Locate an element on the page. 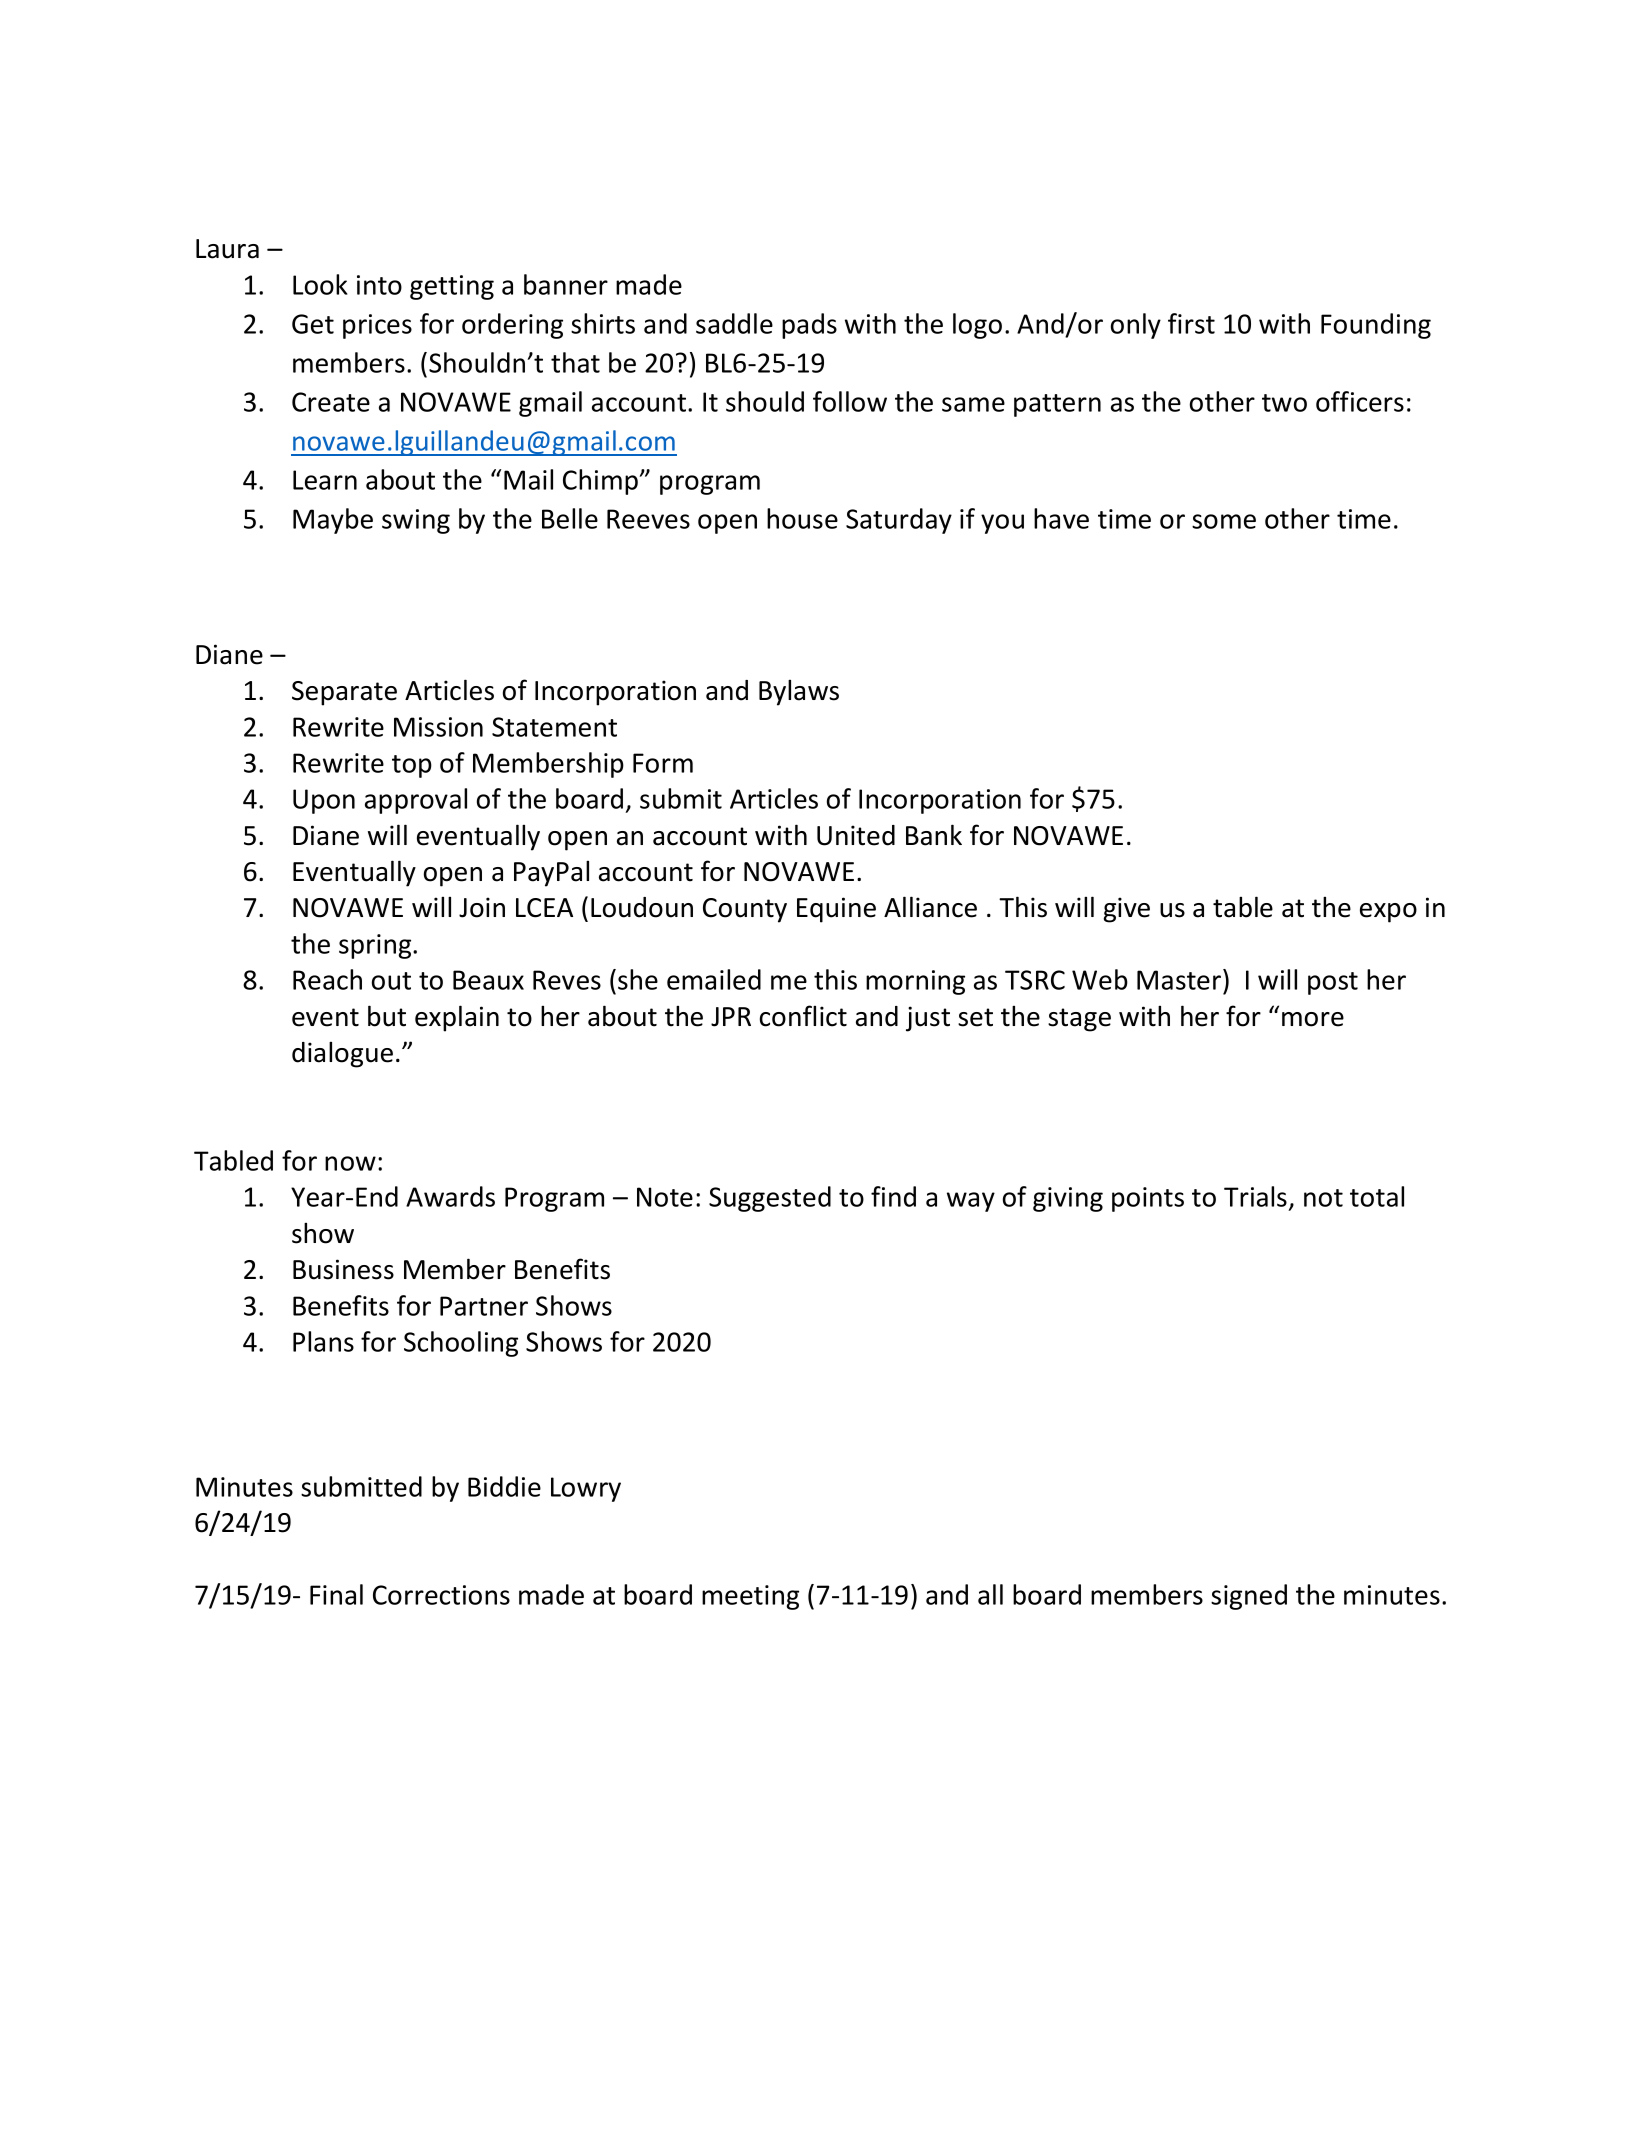 This image has width=1649, height=2134. Business is located at coordinates (343, 1269).
